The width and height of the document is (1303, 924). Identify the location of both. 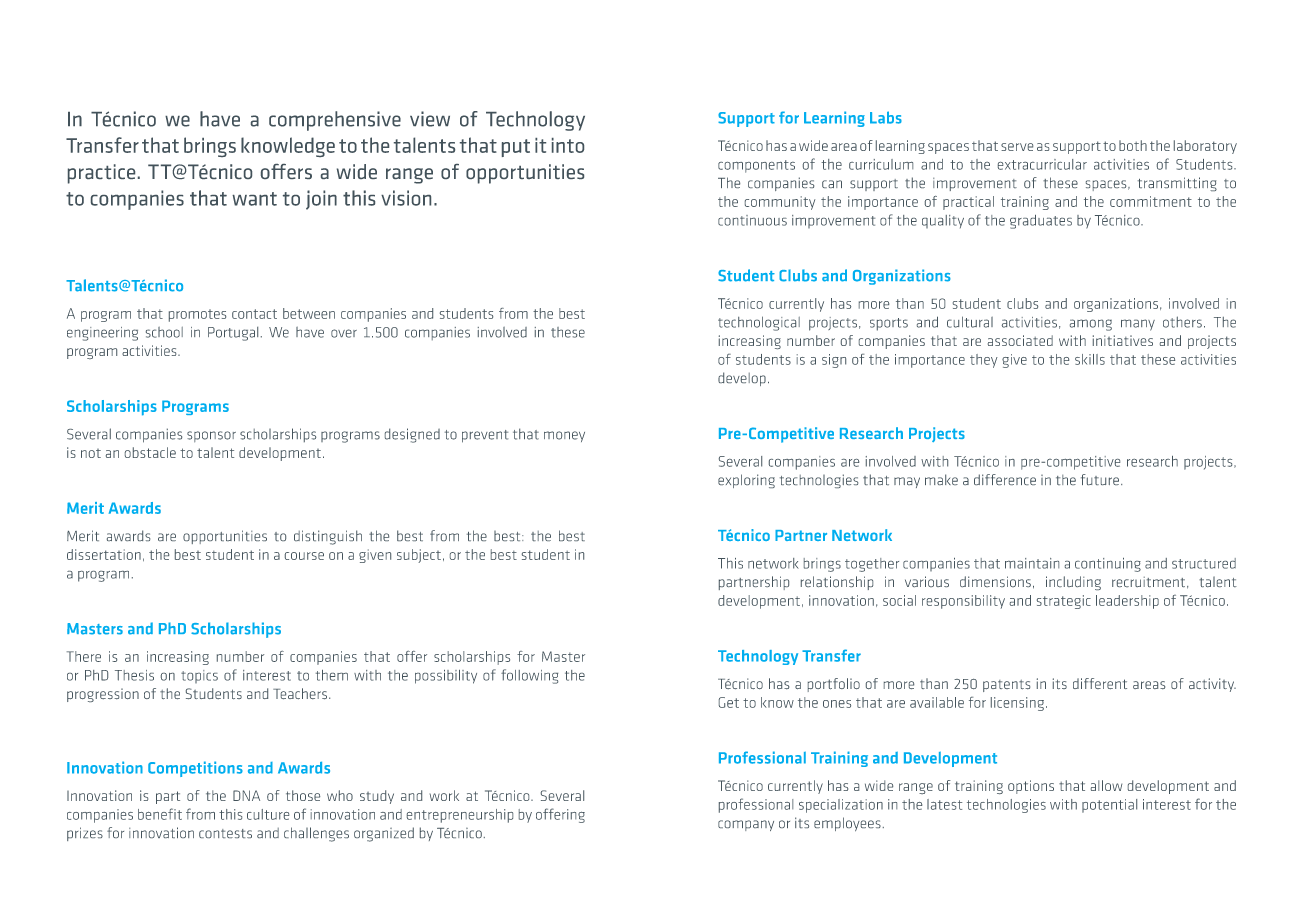
(1133, 145).
